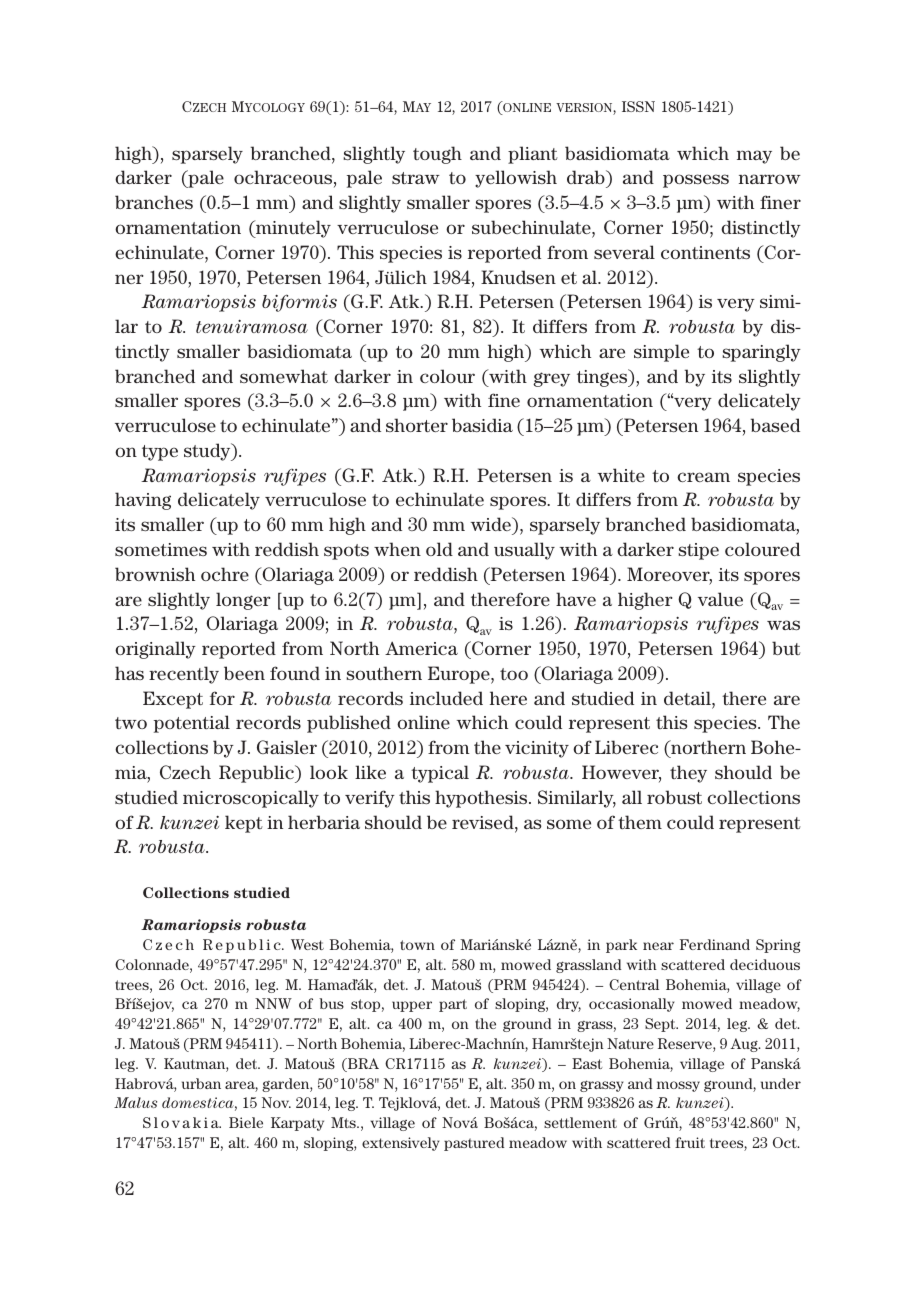  I want to click on cream, so click(703, 477).
